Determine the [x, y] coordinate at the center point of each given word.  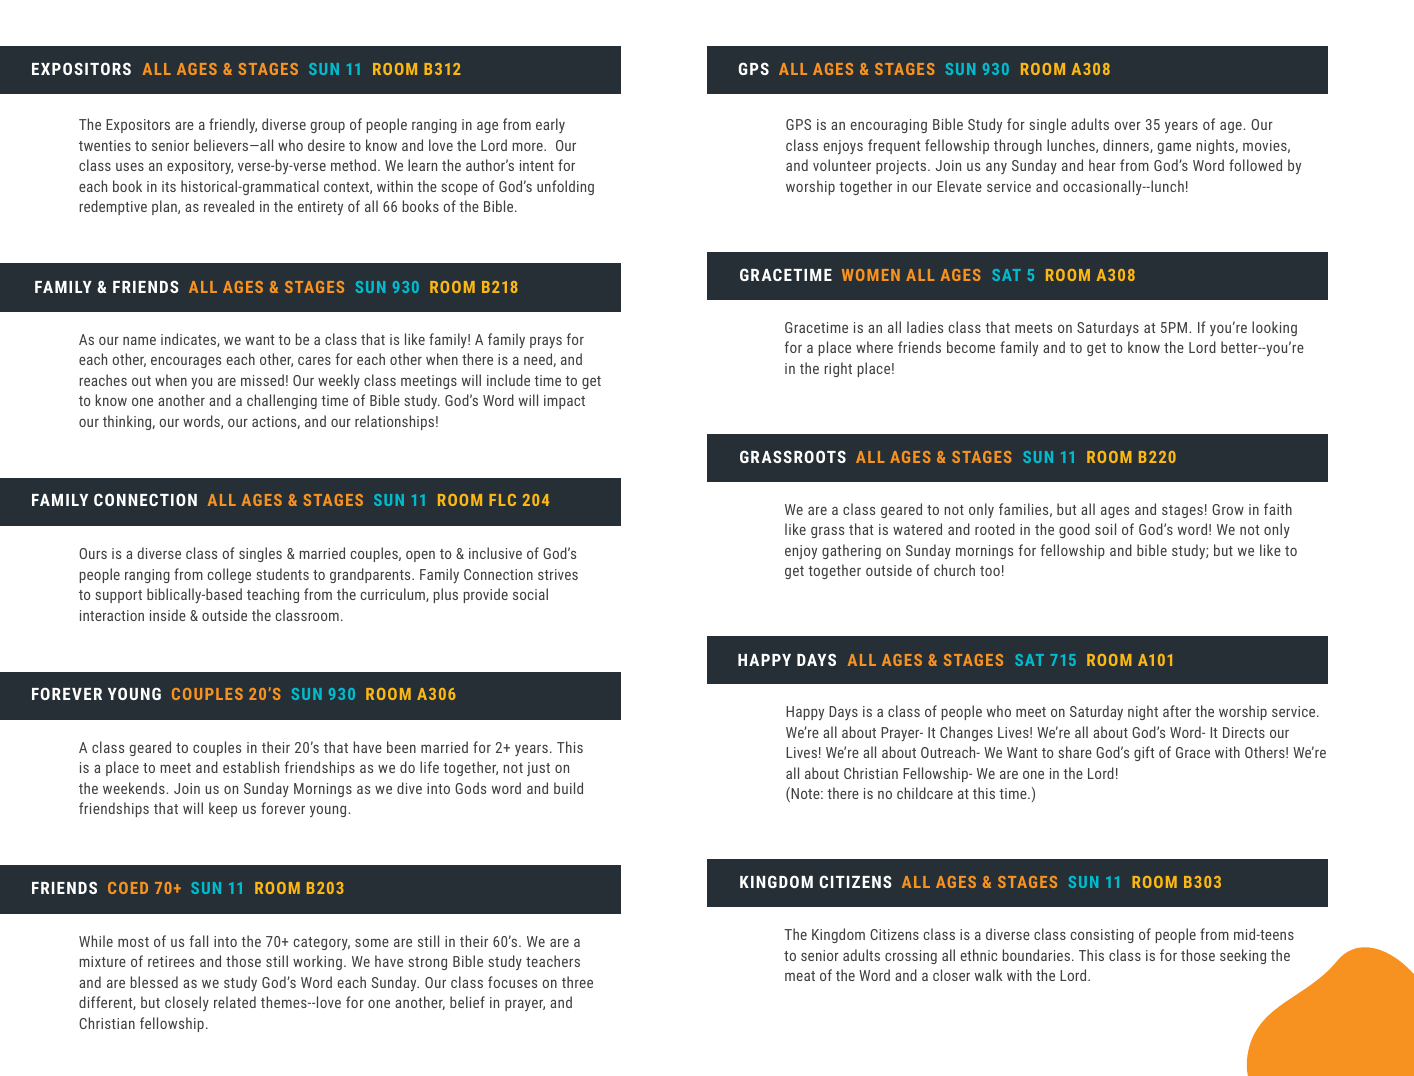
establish [251, 767]
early [550, 125]
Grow [1228, 509]
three [577, 982]
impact [564, 402]
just [538, 769]
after [1177, 711]
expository [200, 167]
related [235, 1002]
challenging [282, 401]
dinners [1127, 146]
